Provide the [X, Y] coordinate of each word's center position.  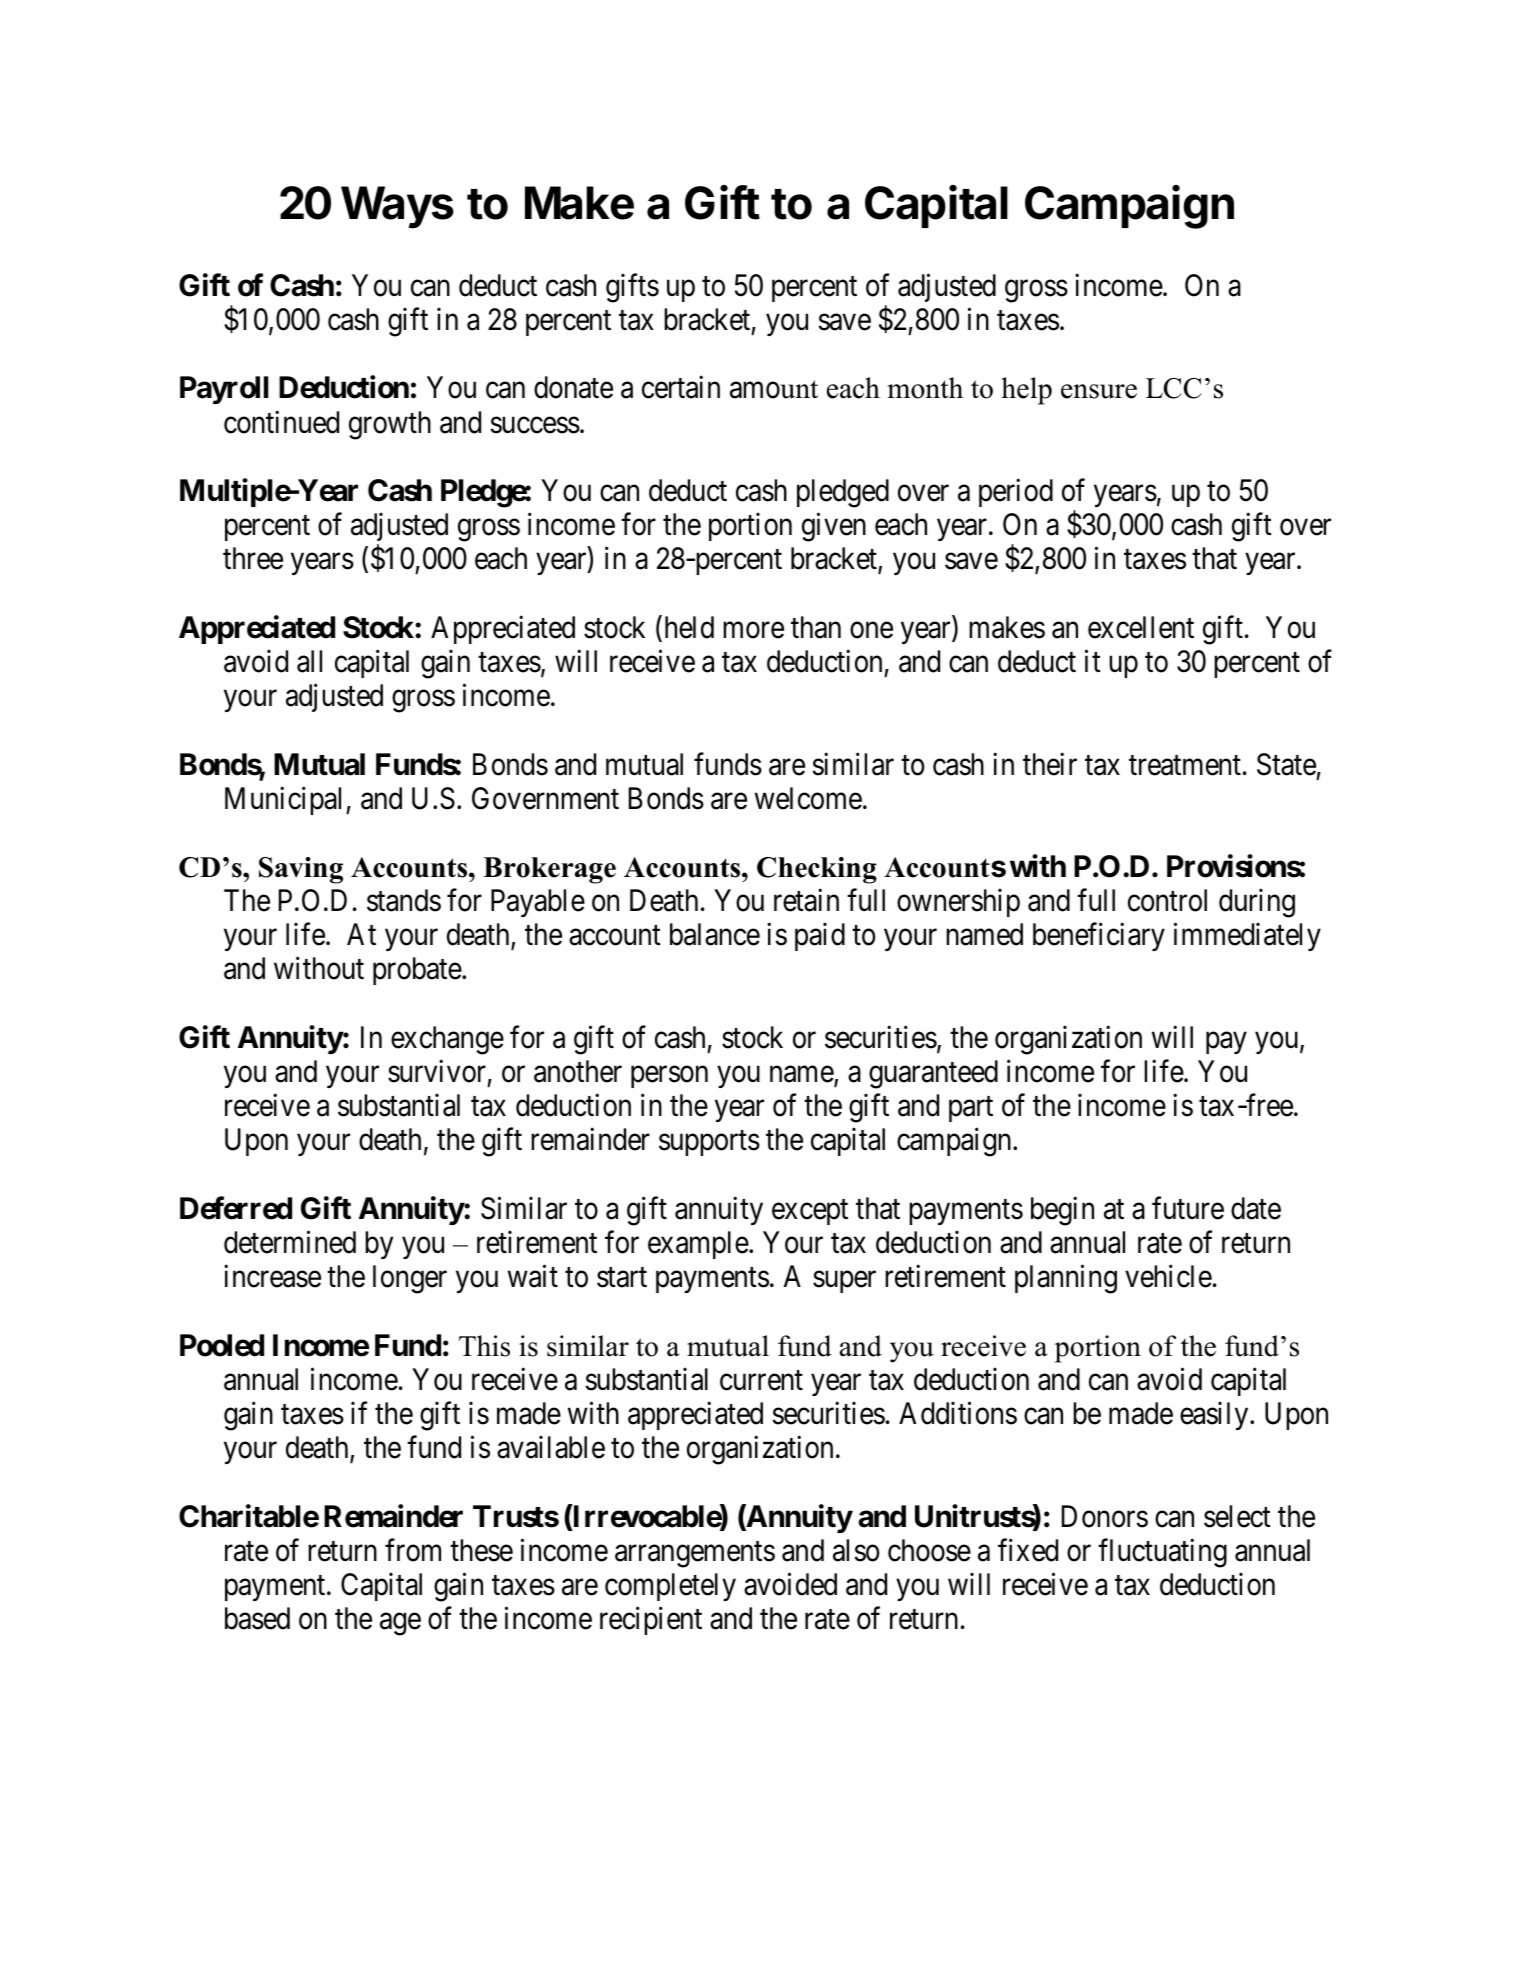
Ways [397, 207]
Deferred [236, 1208]
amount [774, 389]
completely [670, 1587]
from [413, 1550]
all [309, 661]
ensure [1099, 391]
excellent [1141, 627]
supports [709, 1143]
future [1188, 1208]
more [753, 630]
